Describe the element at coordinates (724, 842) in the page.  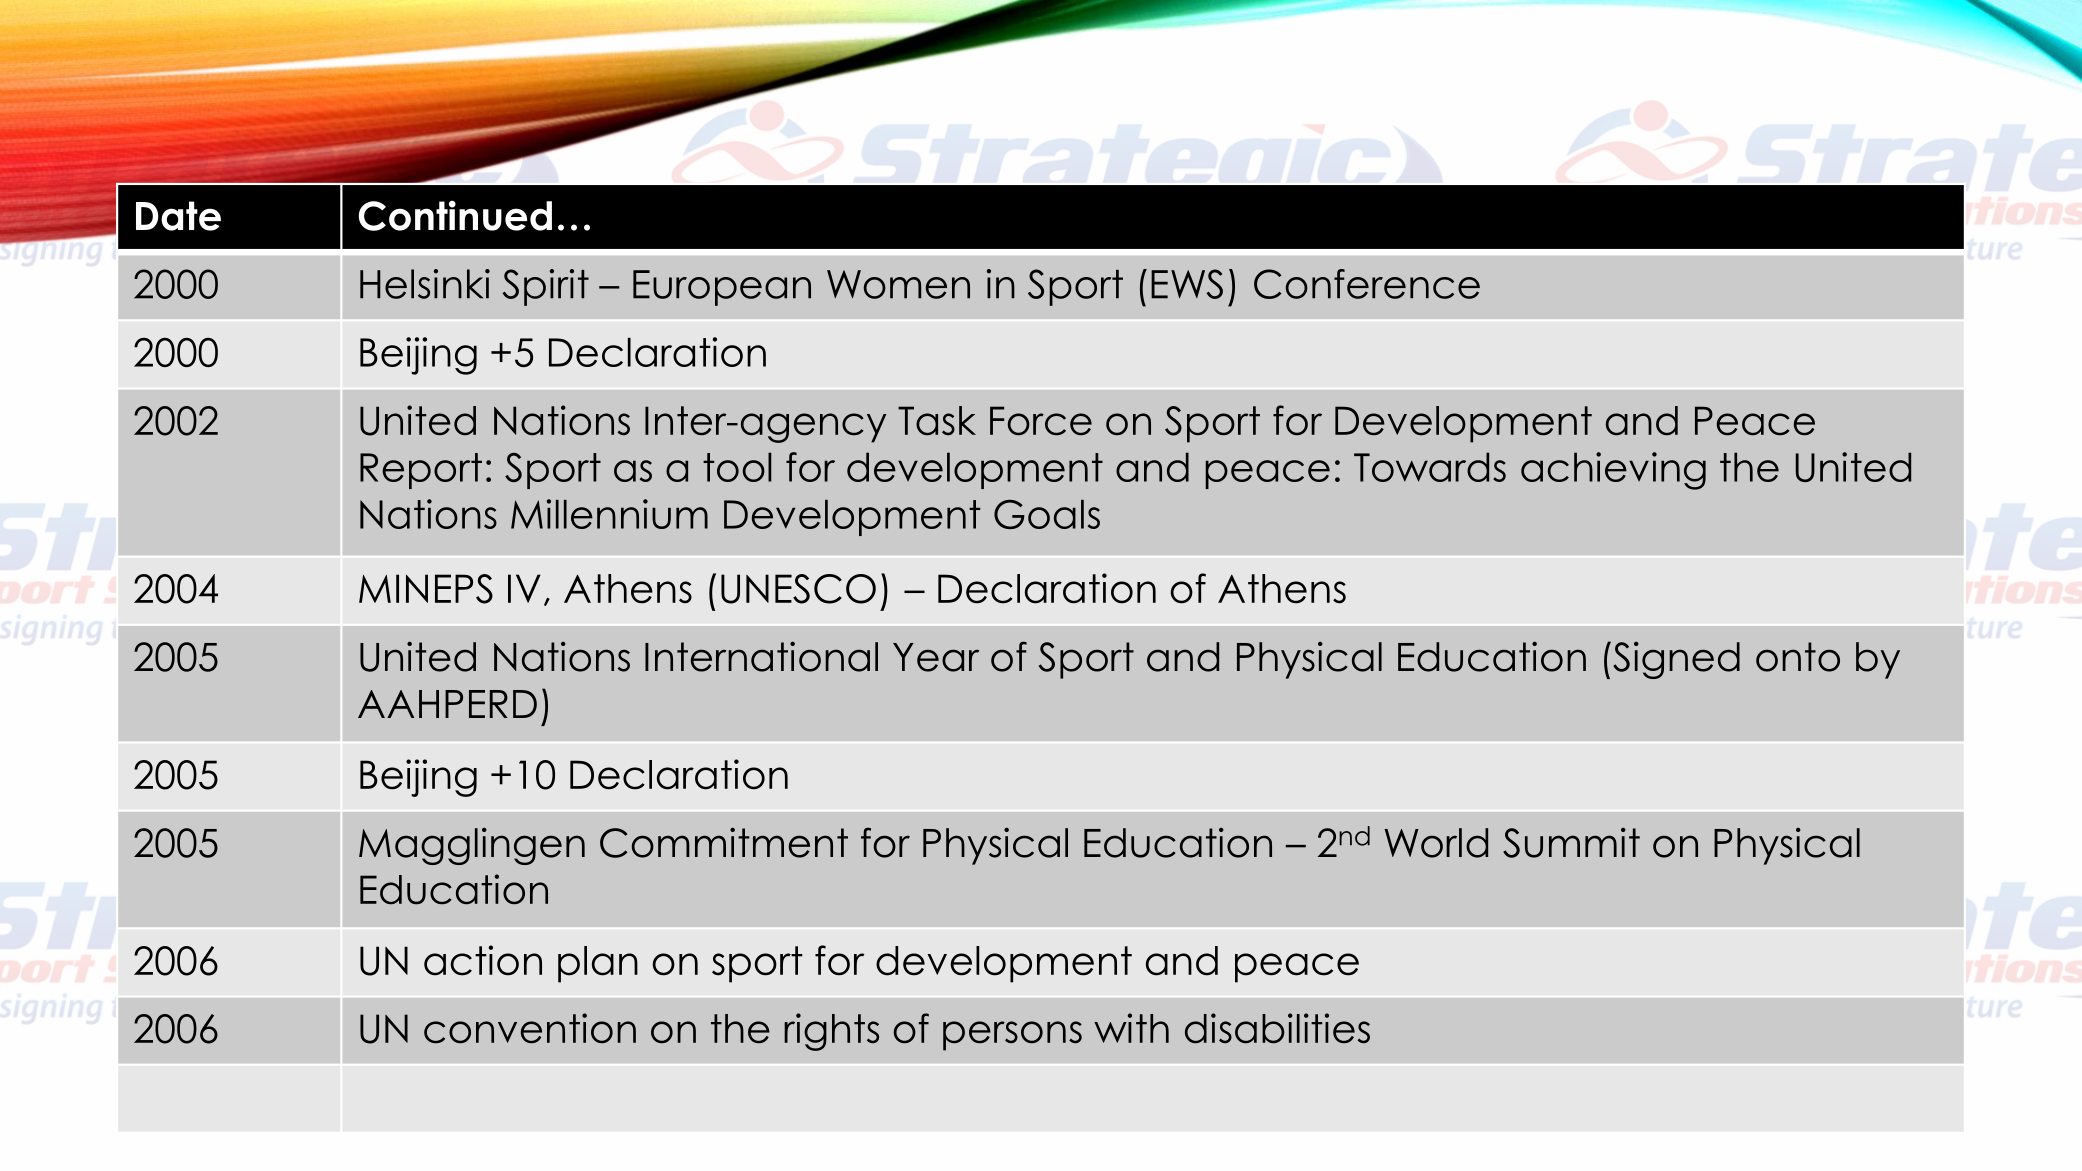
I see `Commitment` at that location.
